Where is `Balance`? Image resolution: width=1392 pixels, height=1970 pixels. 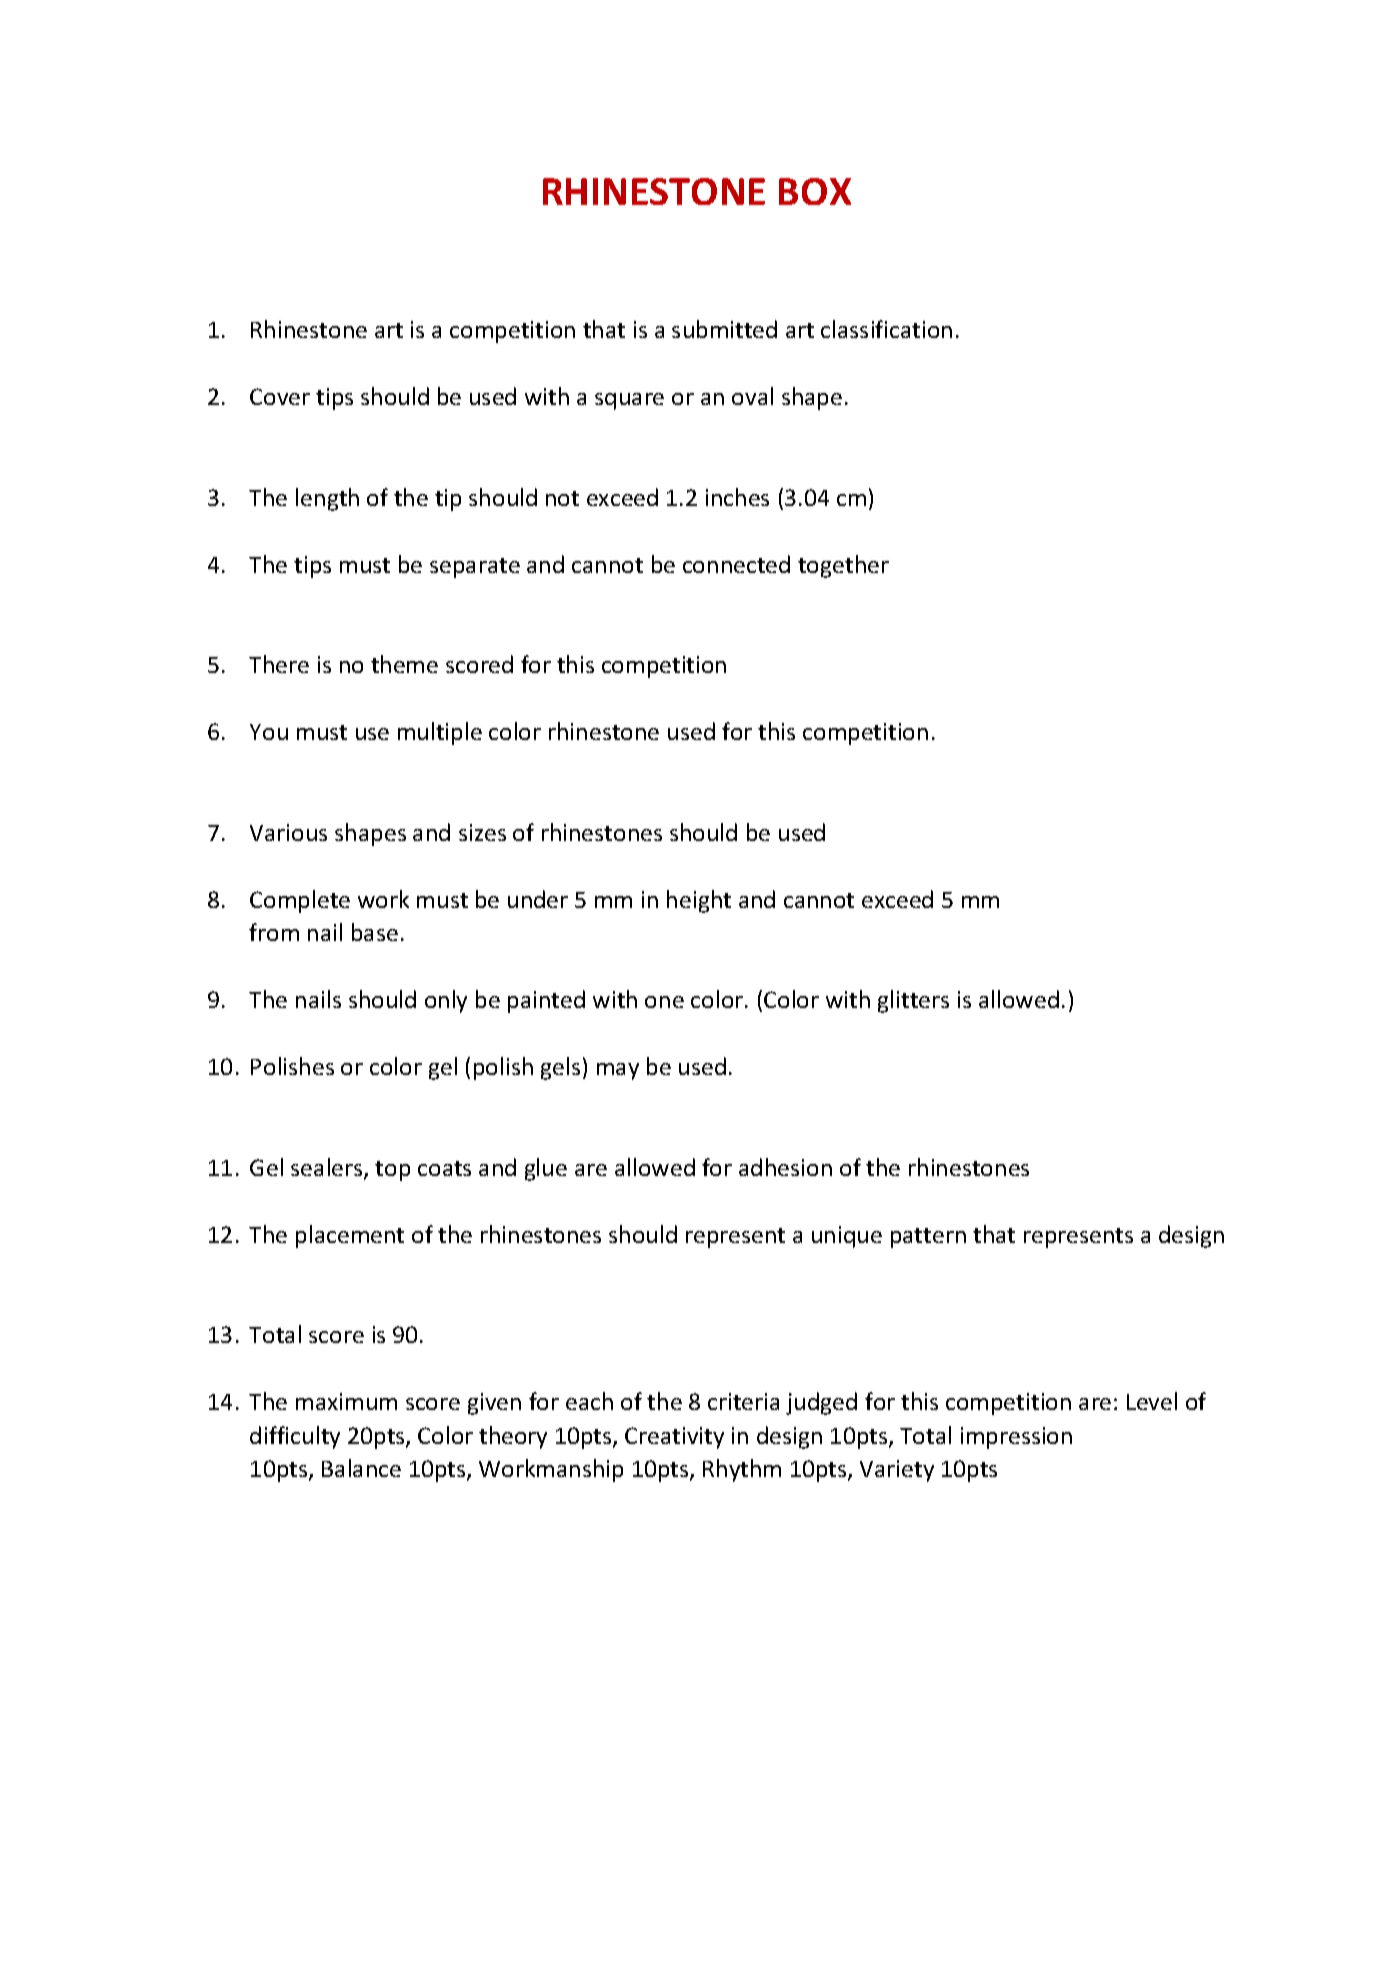 Balance is located at coordinates (361, 1468).
